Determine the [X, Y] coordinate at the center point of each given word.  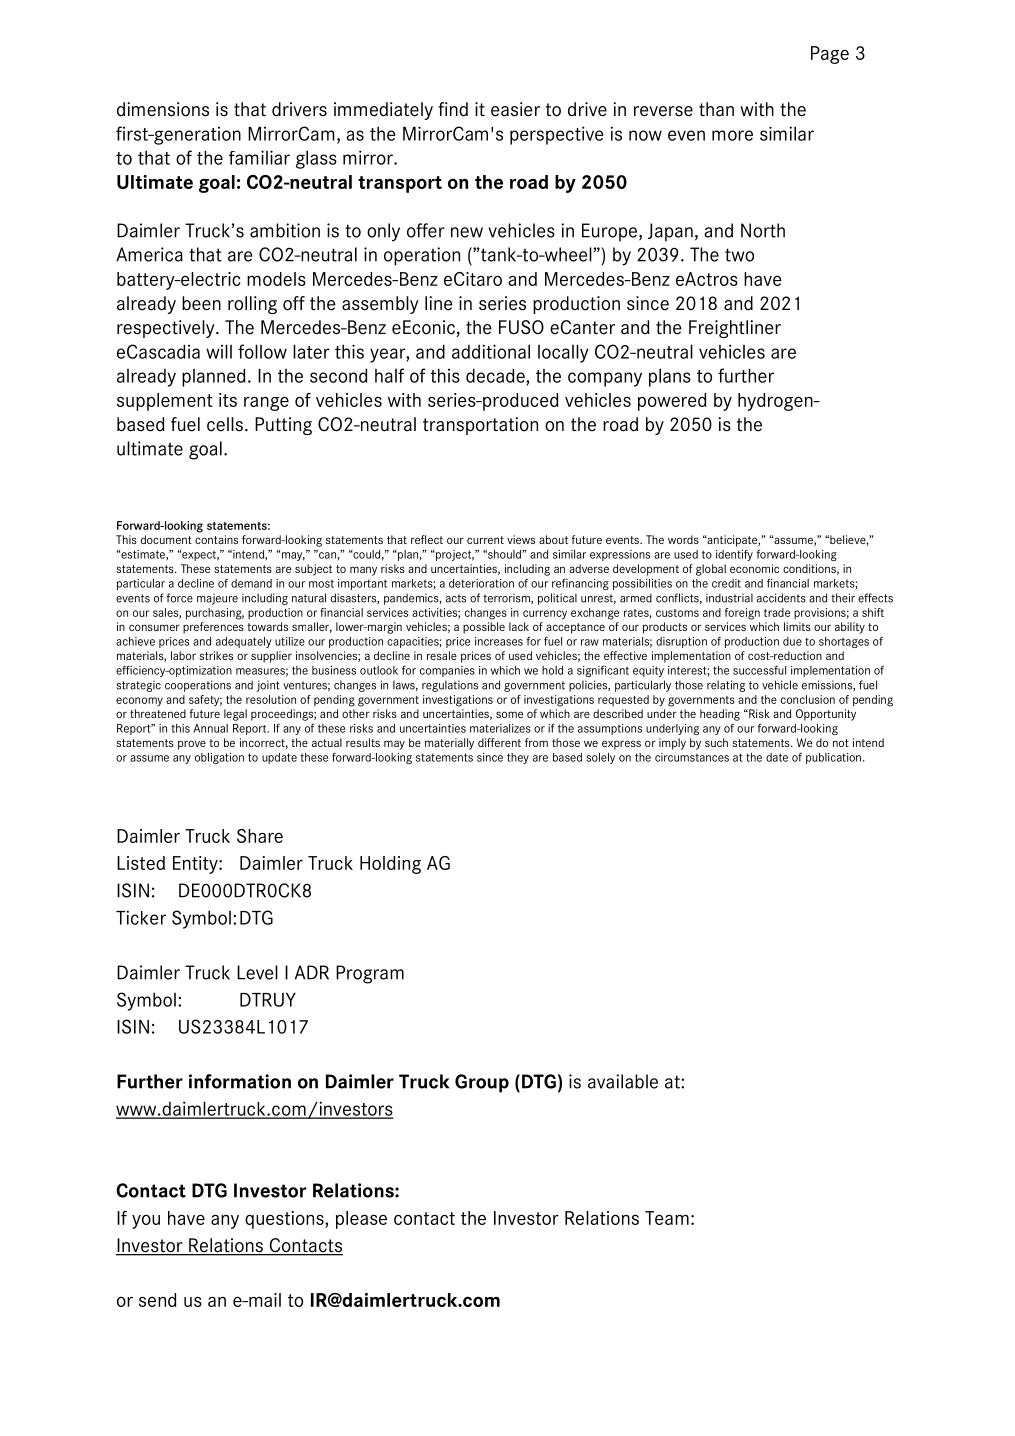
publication [833, 758]
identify [734, 555]
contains [216, 539]
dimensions [163, 109]
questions [285, 1220]
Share [260, 836]
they [518, 758]
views [521, 539]
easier [515, 109]
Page [830, 55]
